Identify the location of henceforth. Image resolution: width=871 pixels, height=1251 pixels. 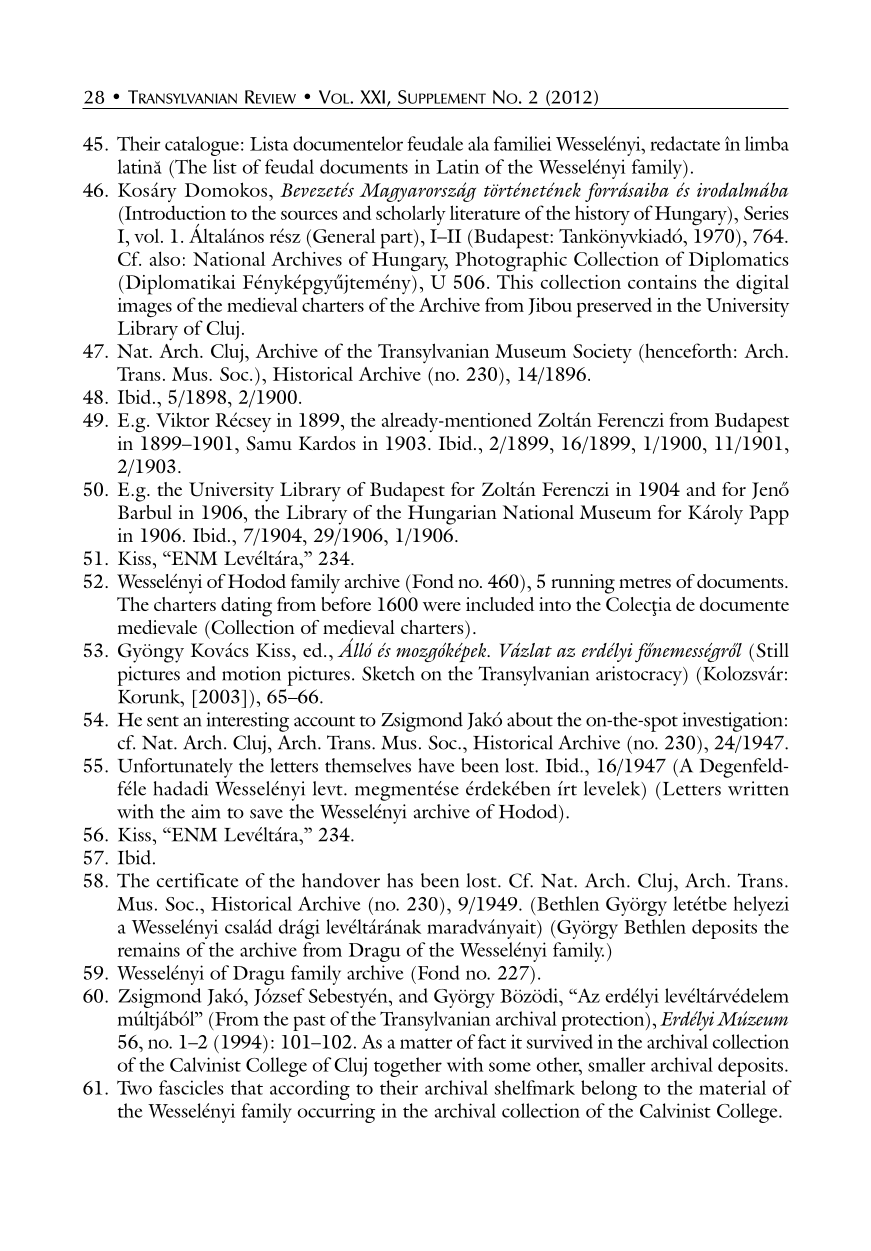
(687, 350).
